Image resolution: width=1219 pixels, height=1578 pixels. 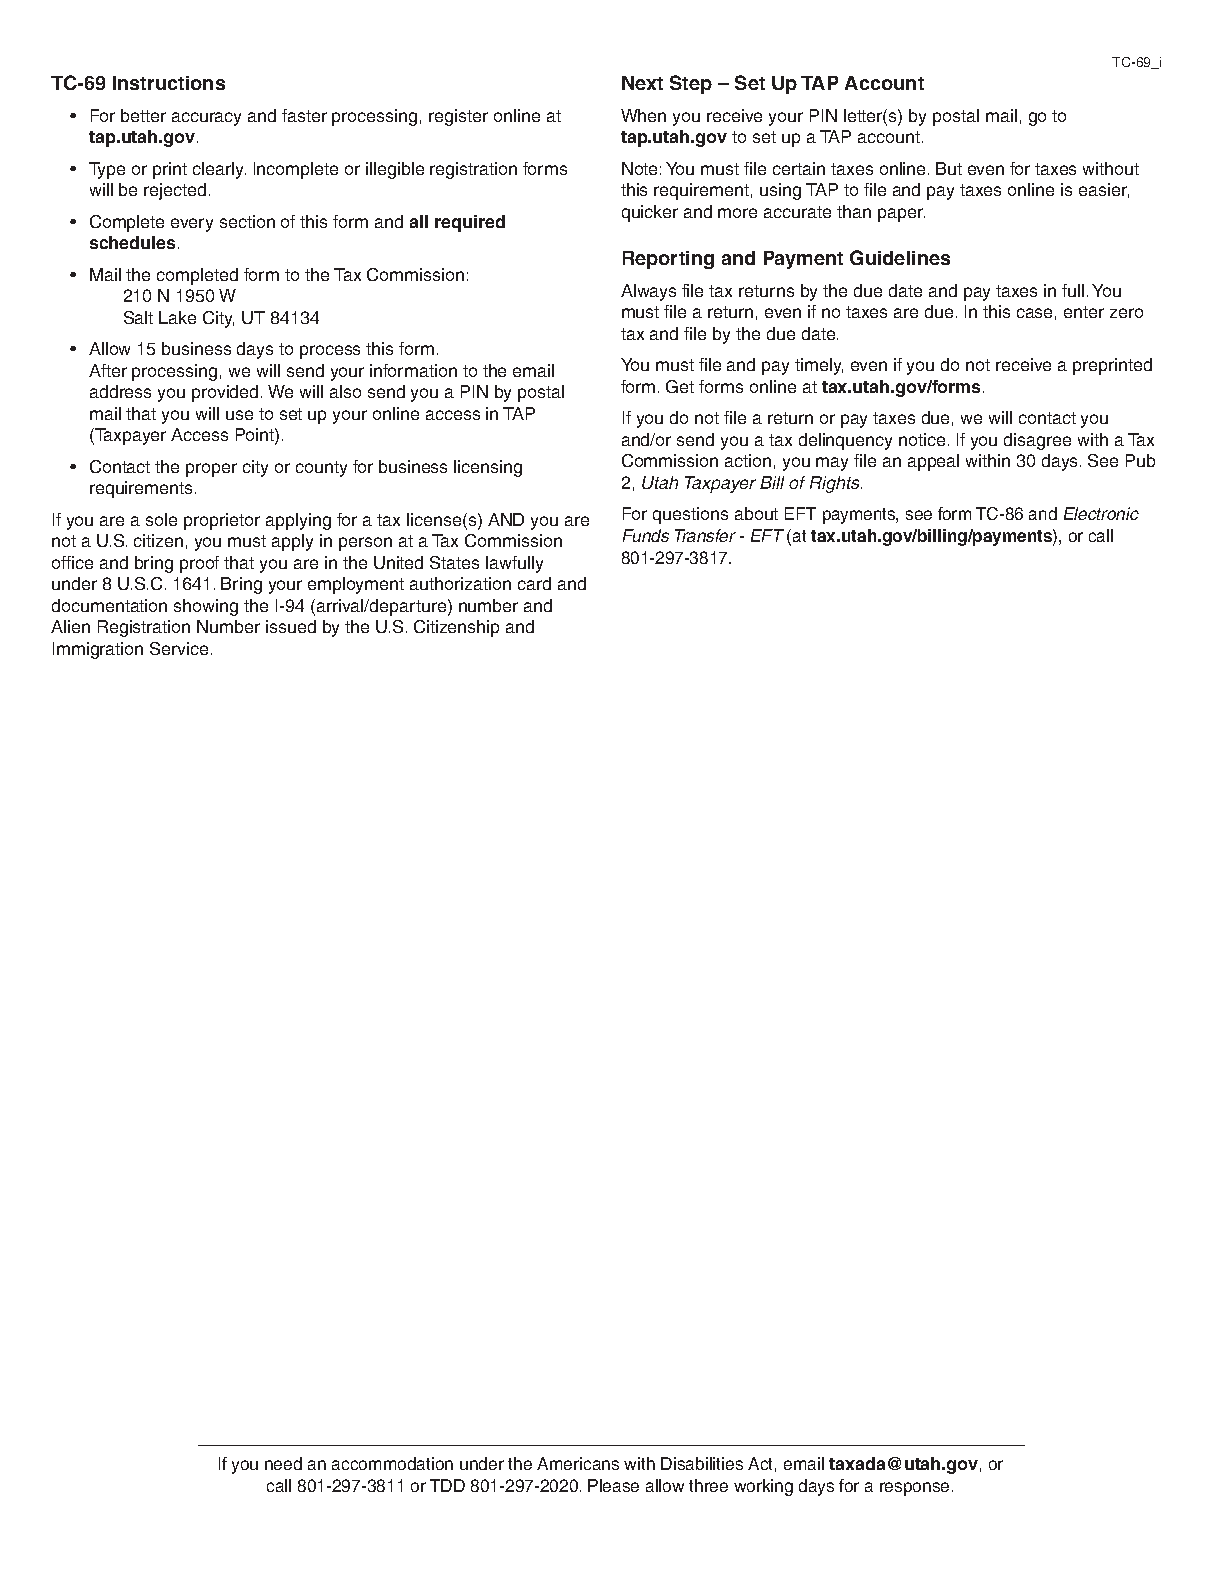 What do you see at coordinates (643, 115) in the screenshot?
I see `When` at bounding box center [643, 115].
